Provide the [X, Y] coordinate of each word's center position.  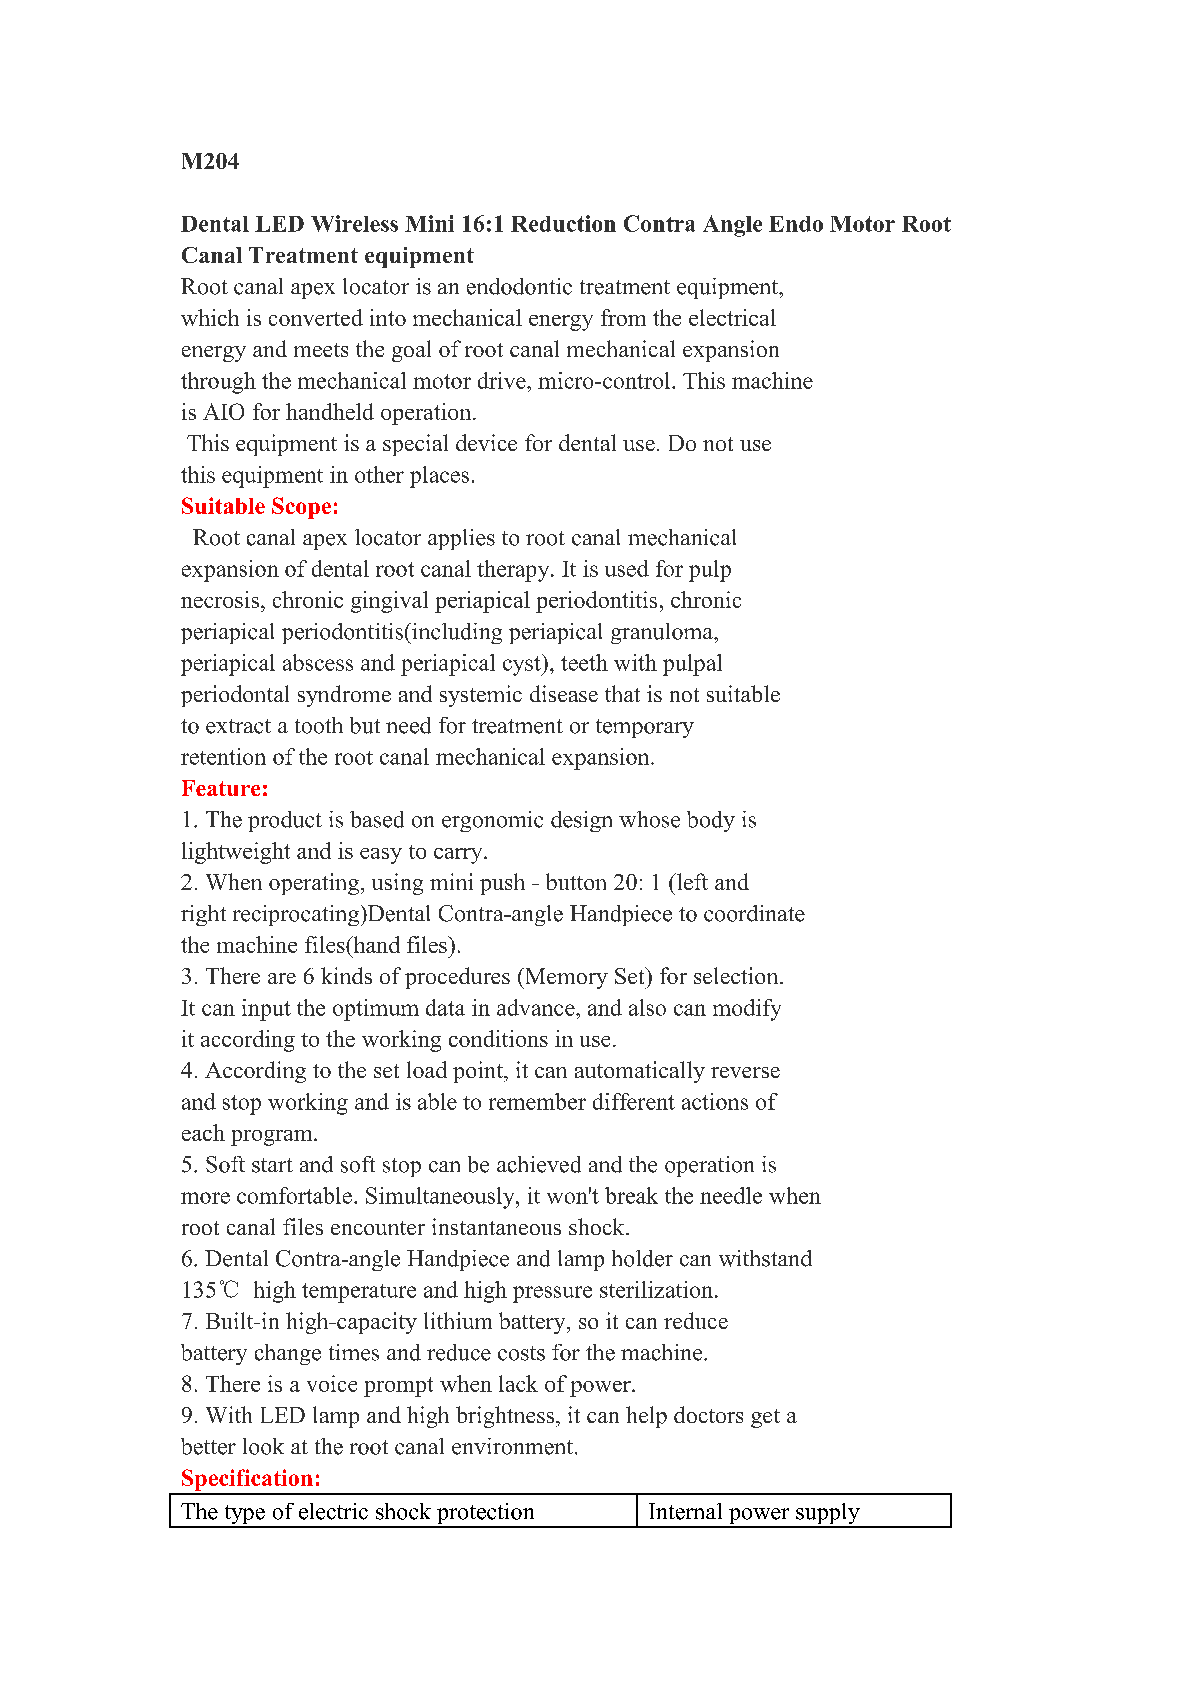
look [263, 1446]
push [502, 884]
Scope [301, 508]
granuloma [663, 633]
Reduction [563, 223]
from [623, 317]
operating [314, 884]
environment [514, 1446]
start [272, 1165]
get [765, 1418]
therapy [514, 571]
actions [715, 1101]
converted [316, 317]
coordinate [754, 913]
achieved [539, 1164]
